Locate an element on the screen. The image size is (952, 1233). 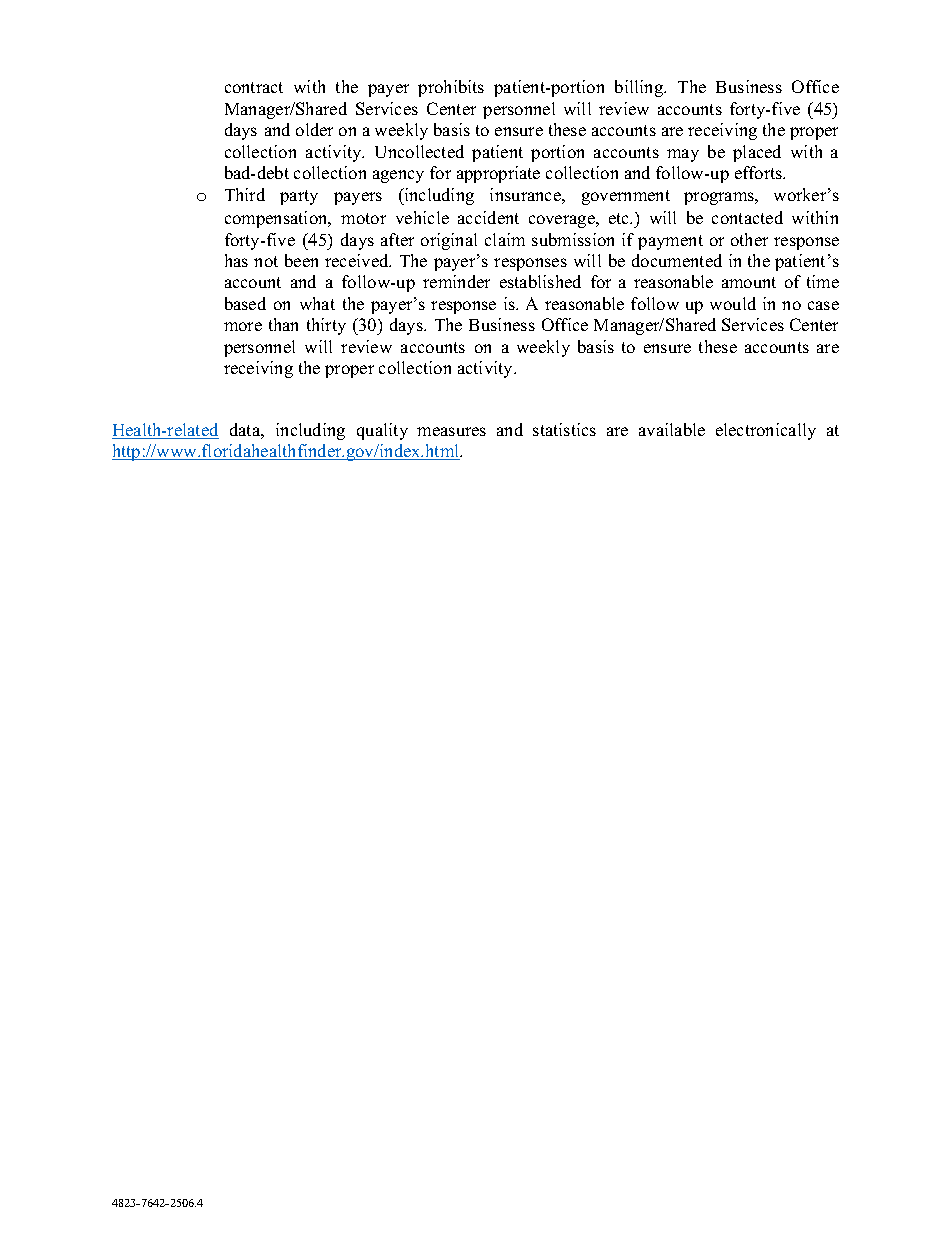
electronically is located at coordinates (766, 431).
